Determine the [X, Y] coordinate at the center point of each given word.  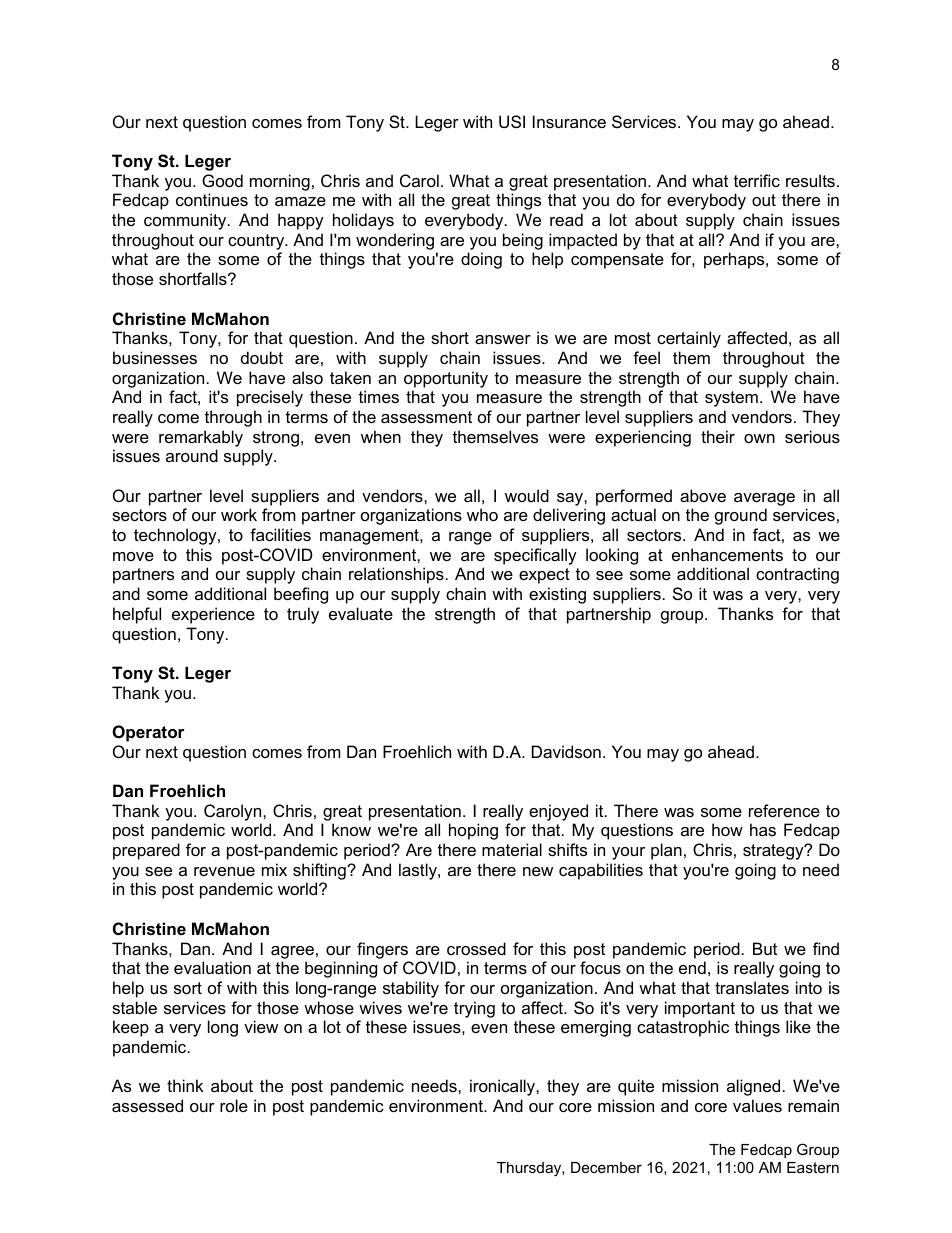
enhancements [727, 554]
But [765, 948]
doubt [262, 357]
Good [222, 180]
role [234, 1105]
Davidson [566, 751]
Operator [148, 733]
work [239, 514]
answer [503, 339]
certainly [689, 339]
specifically [535, 556]
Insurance [569, 121]
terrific [757, 180]
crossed [476, 948]
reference [784, 810]
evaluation [212, 967]
